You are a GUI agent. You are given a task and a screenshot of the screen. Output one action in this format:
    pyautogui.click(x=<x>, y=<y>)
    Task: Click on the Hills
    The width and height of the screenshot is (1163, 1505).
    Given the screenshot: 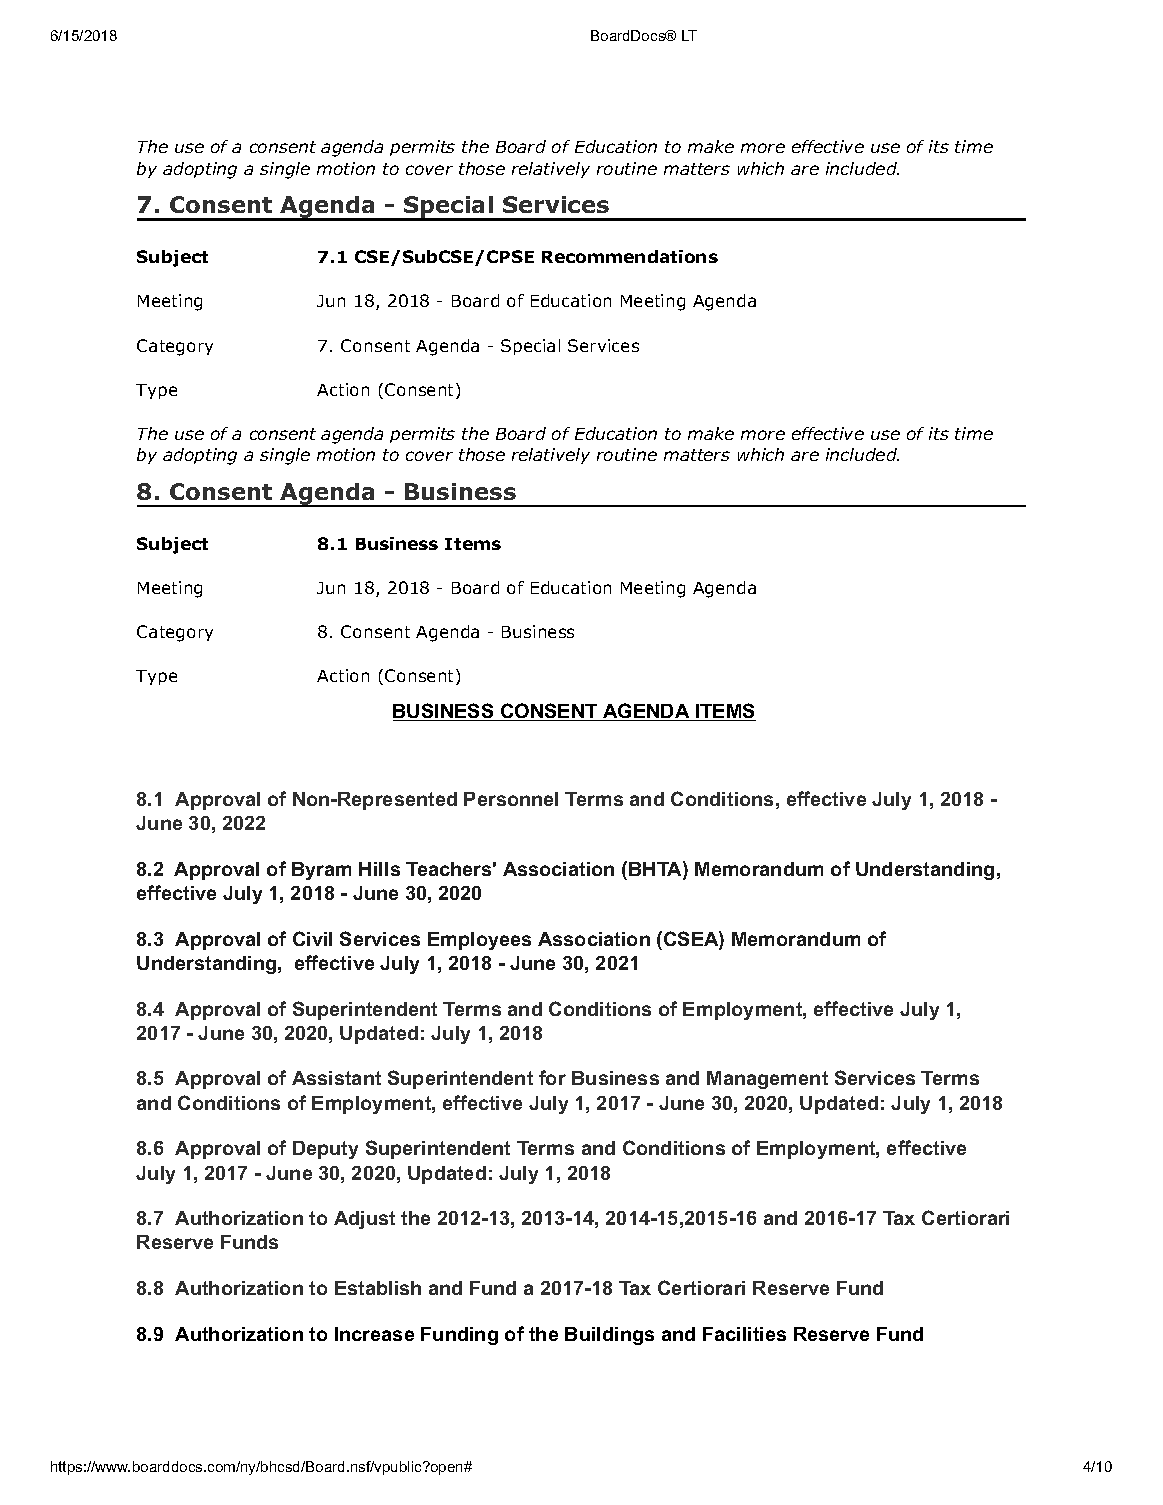 What is the action you would take?
    pyautogui.click(x=379, y=869)
